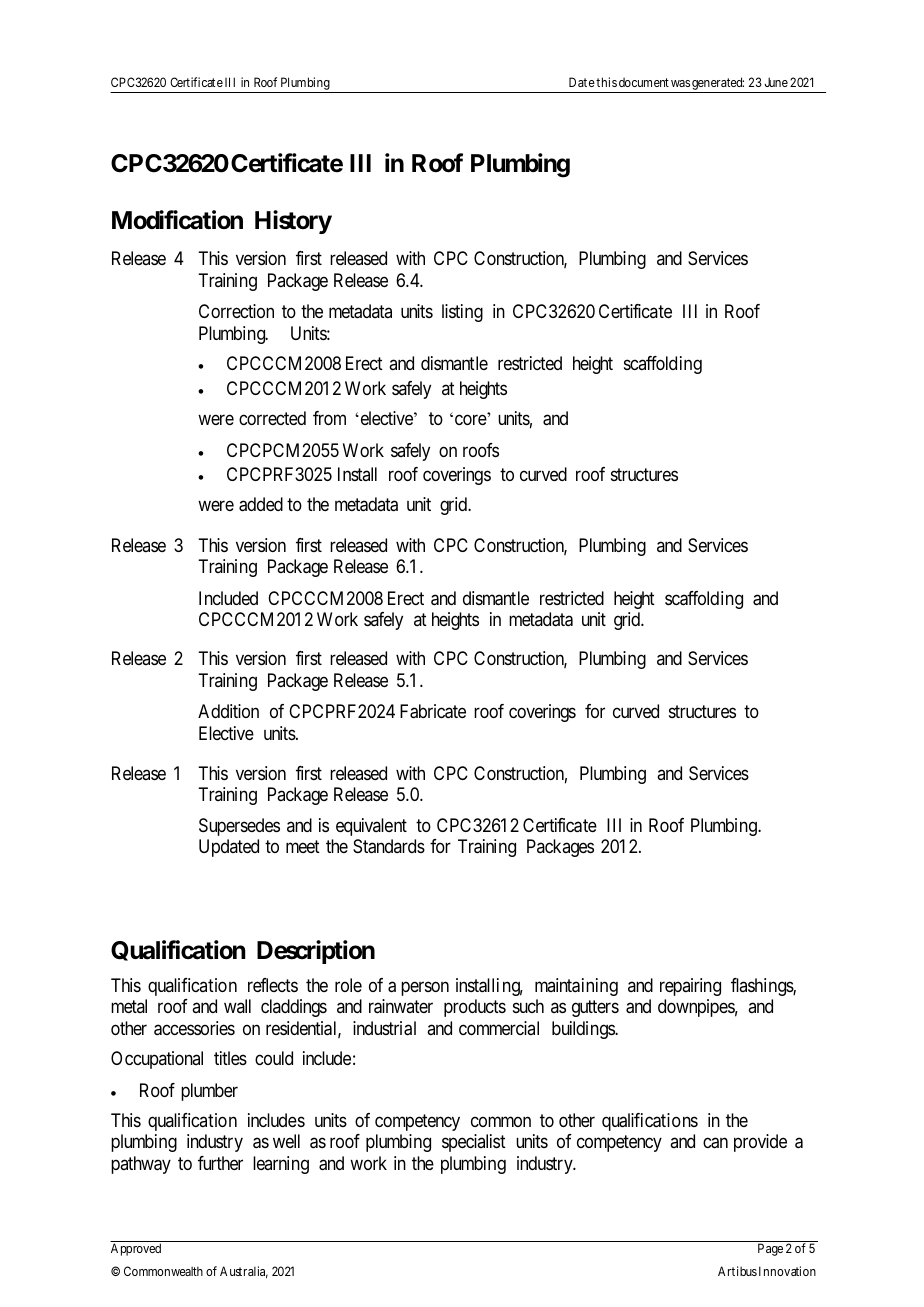 Image resolution: width=924 pixels, height=1307 pixels. I want to click on specialist, so click(474, 1143).
